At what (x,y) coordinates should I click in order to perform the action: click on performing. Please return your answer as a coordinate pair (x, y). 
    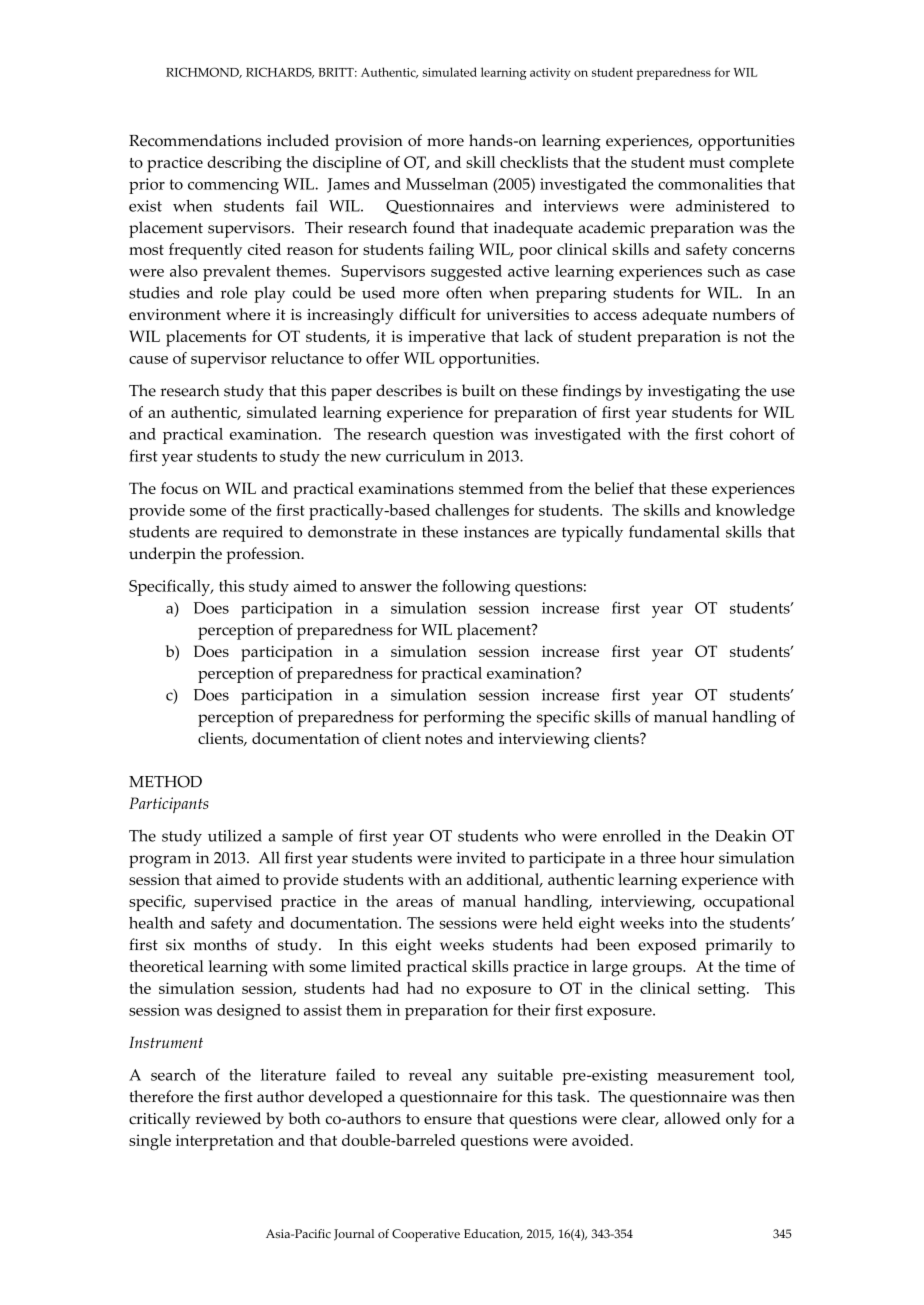
    Looking at the image, I should click on (464, 718).
